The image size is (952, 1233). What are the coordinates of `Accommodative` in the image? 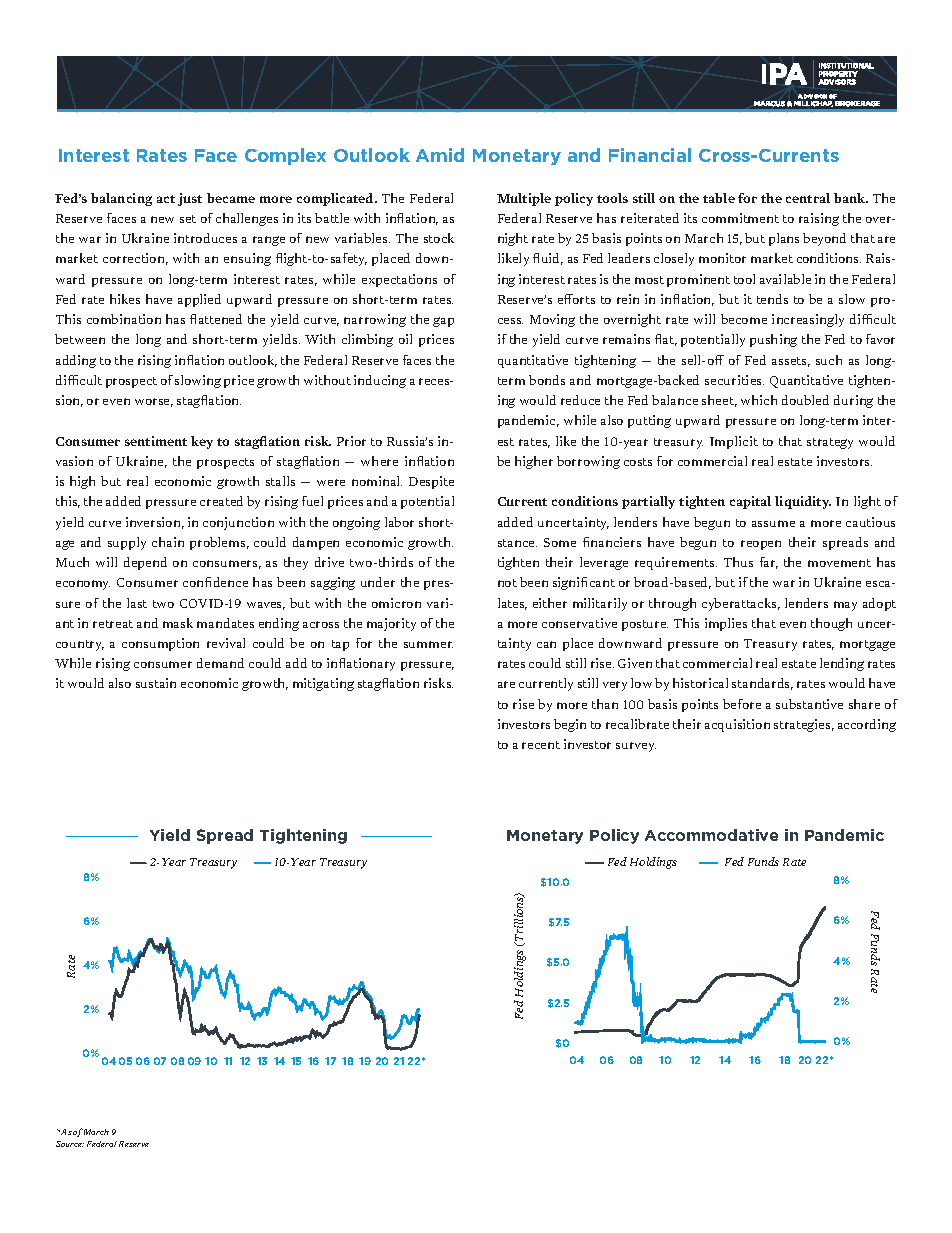 It's located at (711, 835).
